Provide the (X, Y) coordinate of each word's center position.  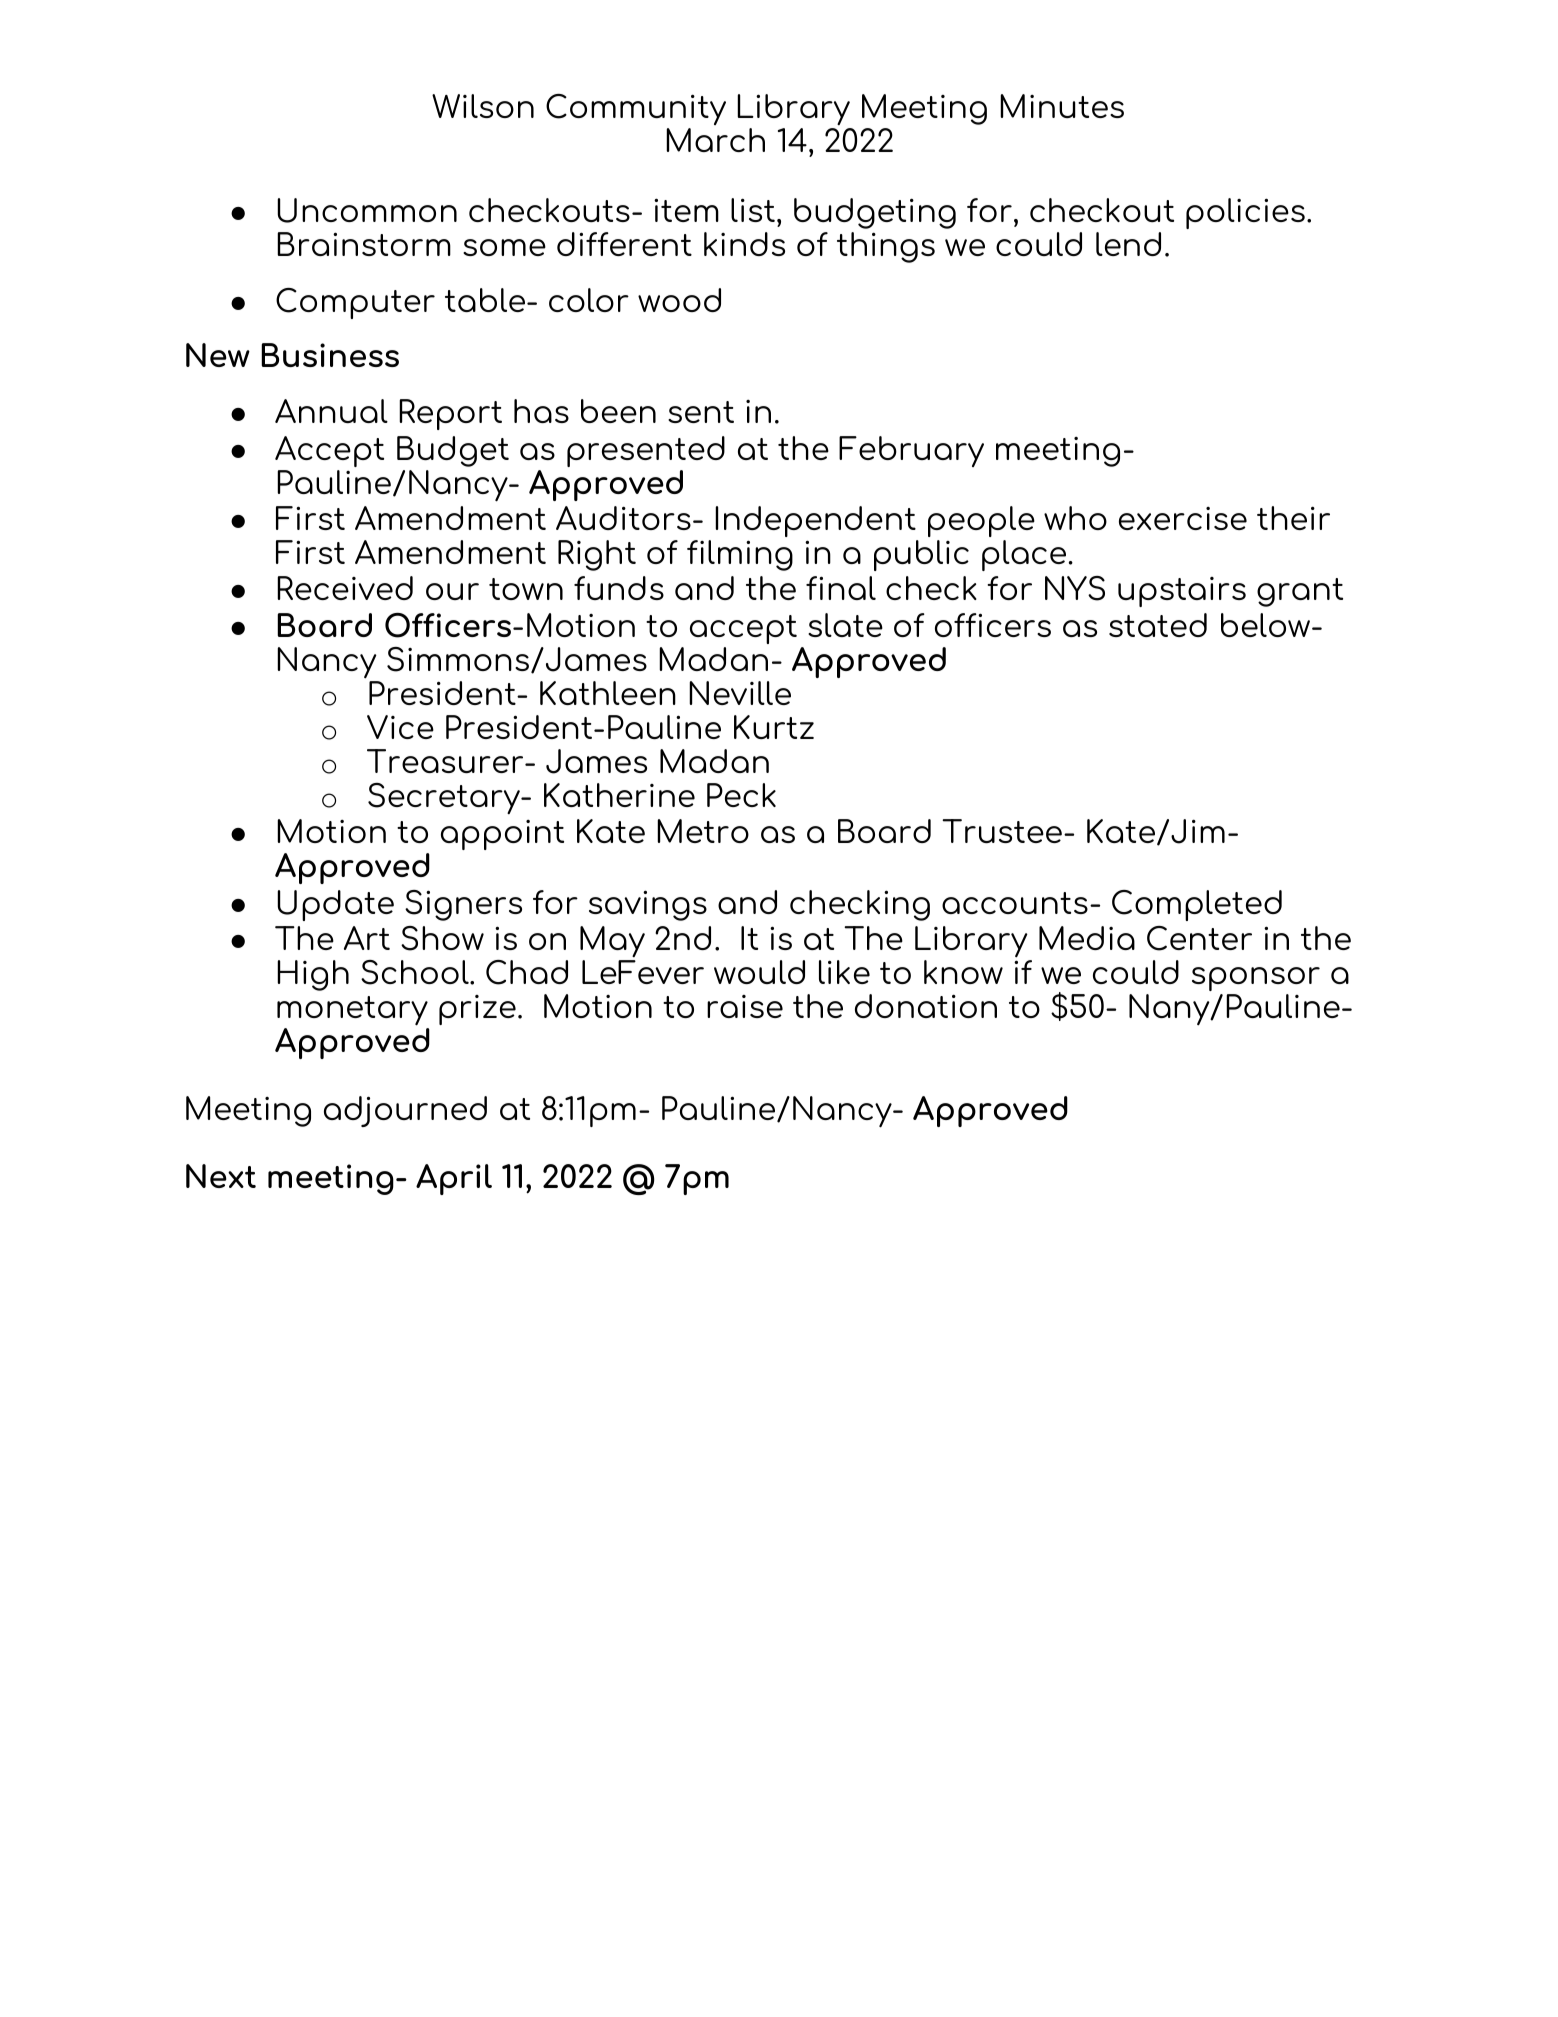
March (715, 140)
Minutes (1062, 106)
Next (221, 1176)
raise (745, 1006)
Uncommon (367, 210)
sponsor (1256, 979)
